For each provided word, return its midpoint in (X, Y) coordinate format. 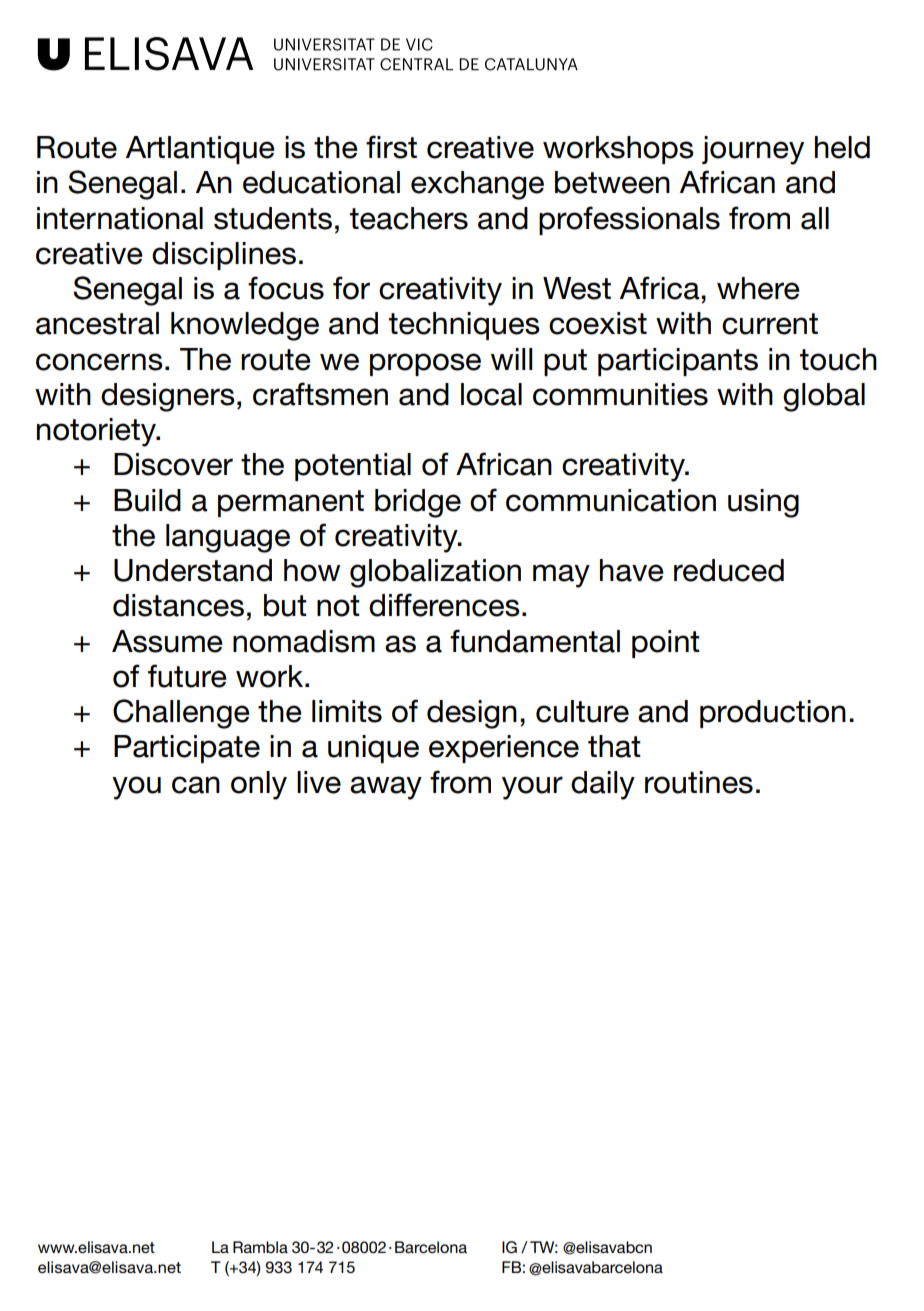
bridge (418, 503)
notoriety (98, 432)
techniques (464, 326)
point (666, 644)
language (228, 538)
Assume (167, 641)
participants (678, 362)
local (491, 394)
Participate (187, 749)
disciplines (224, 256)
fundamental (535, 641)
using (763, 503)
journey (753, 150)
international (120, 218)
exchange (477, 185)
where (758, 288)
